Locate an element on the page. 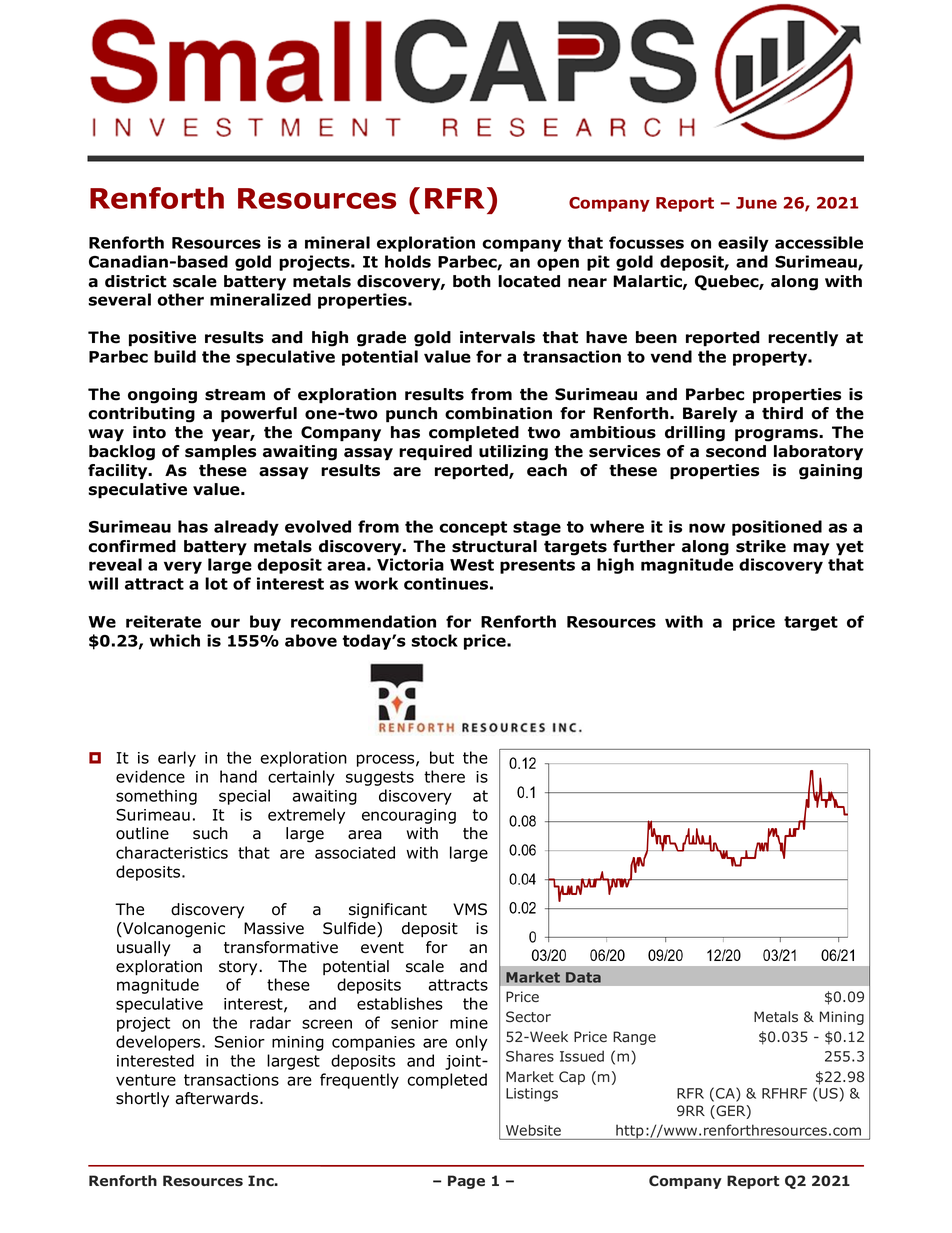 The height and width of the document is (1233, 952). Data is located at coordinates (583, 977).
